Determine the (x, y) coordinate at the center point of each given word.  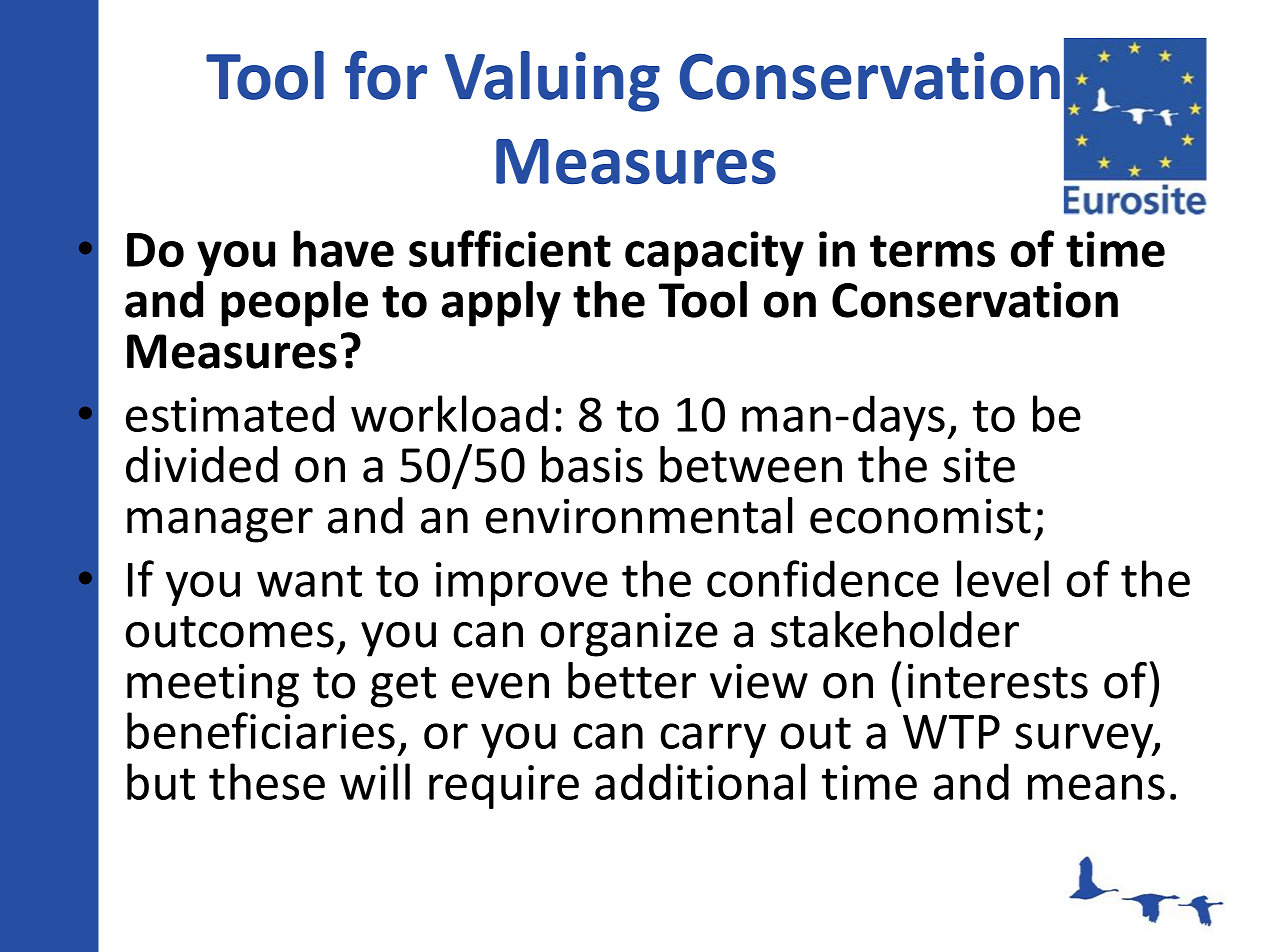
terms (932, 251)
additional (700, 781)
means (1096, 787)
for (386, 75)
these (267, 781)
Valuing (552, 81)
